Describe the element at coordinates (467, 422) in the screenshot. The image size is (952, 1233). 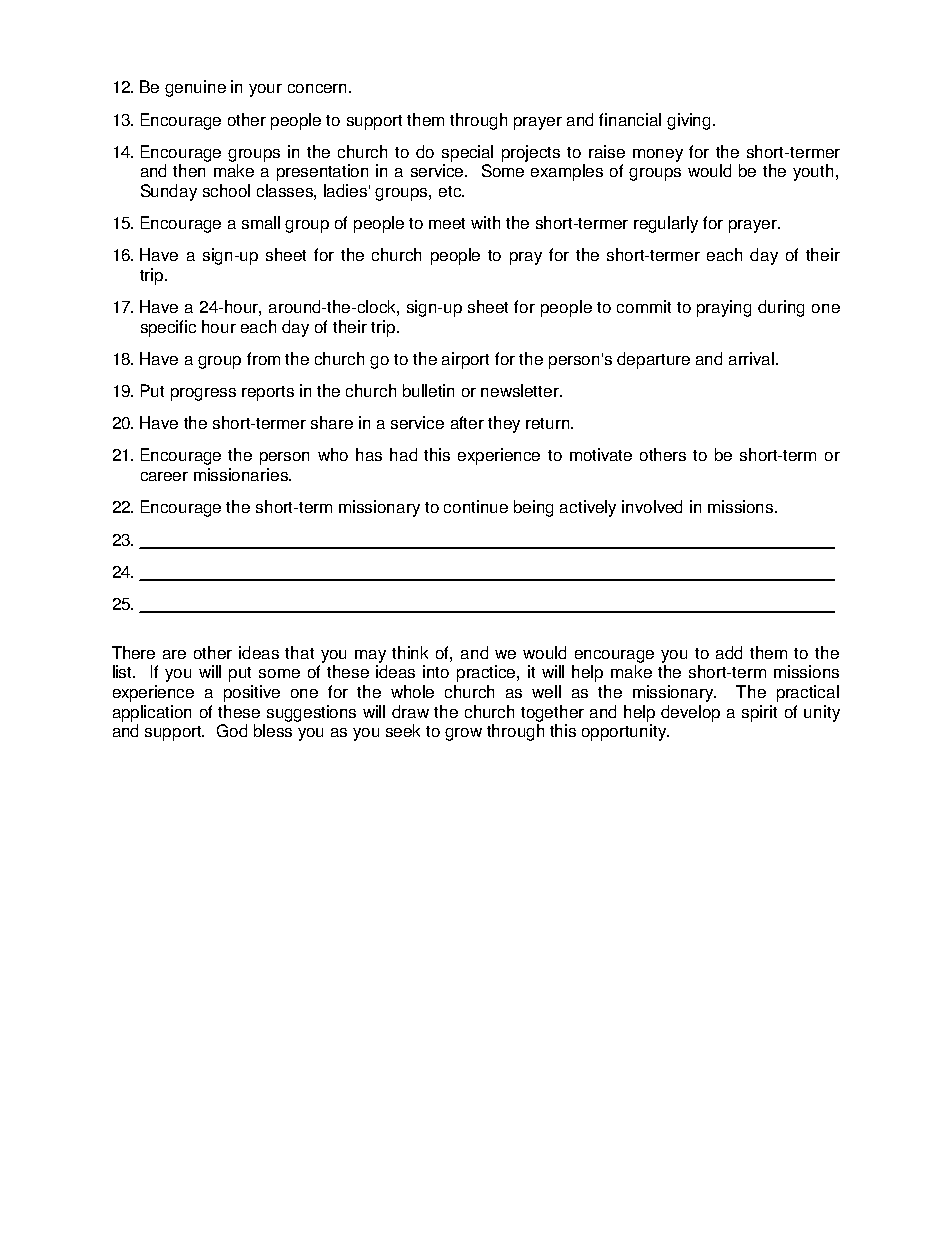
I see `after` at that location.
